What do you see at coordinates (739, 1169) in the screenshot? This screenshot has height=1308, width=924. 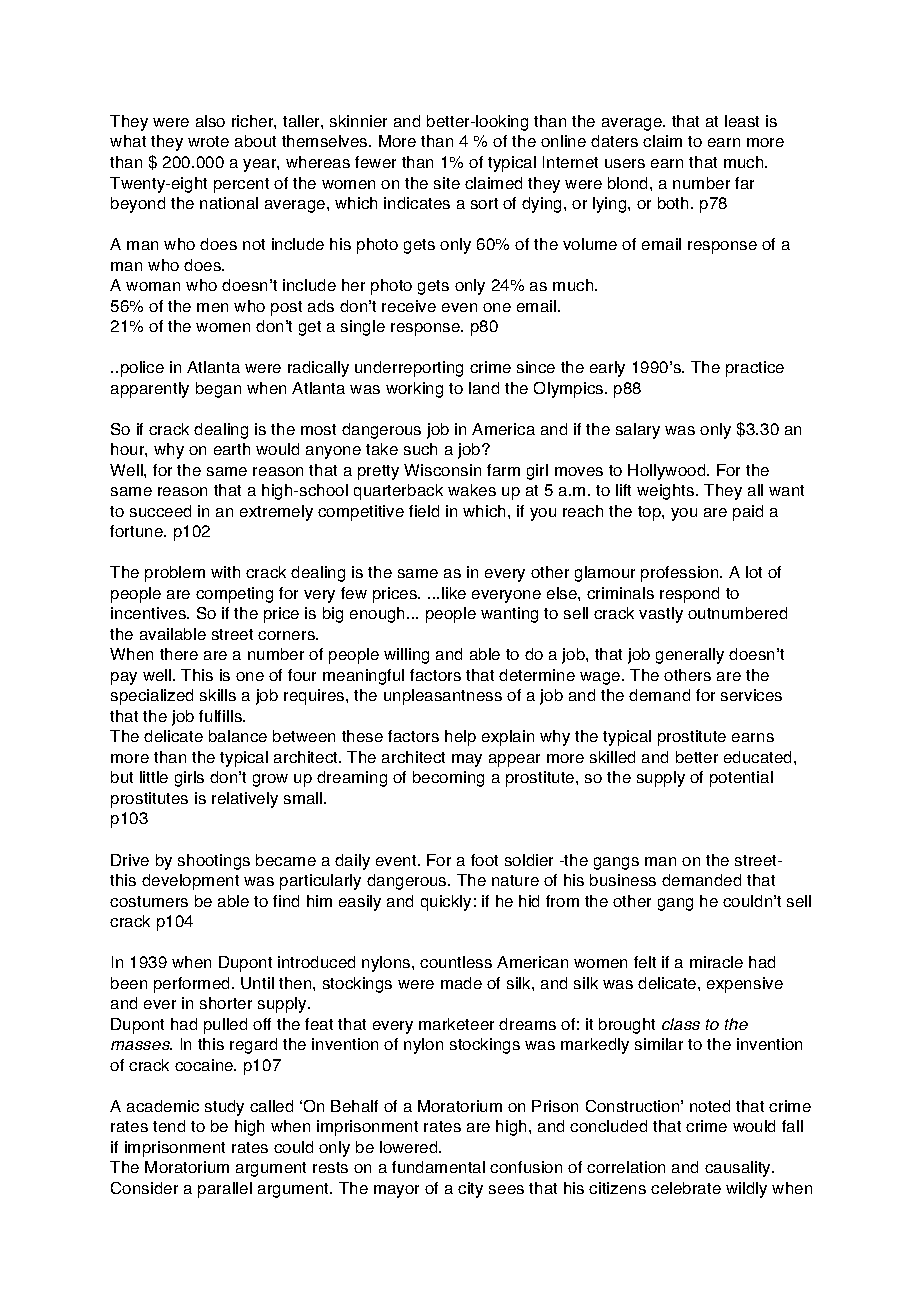 I see `causality` at bounding box center [739, 1169].
